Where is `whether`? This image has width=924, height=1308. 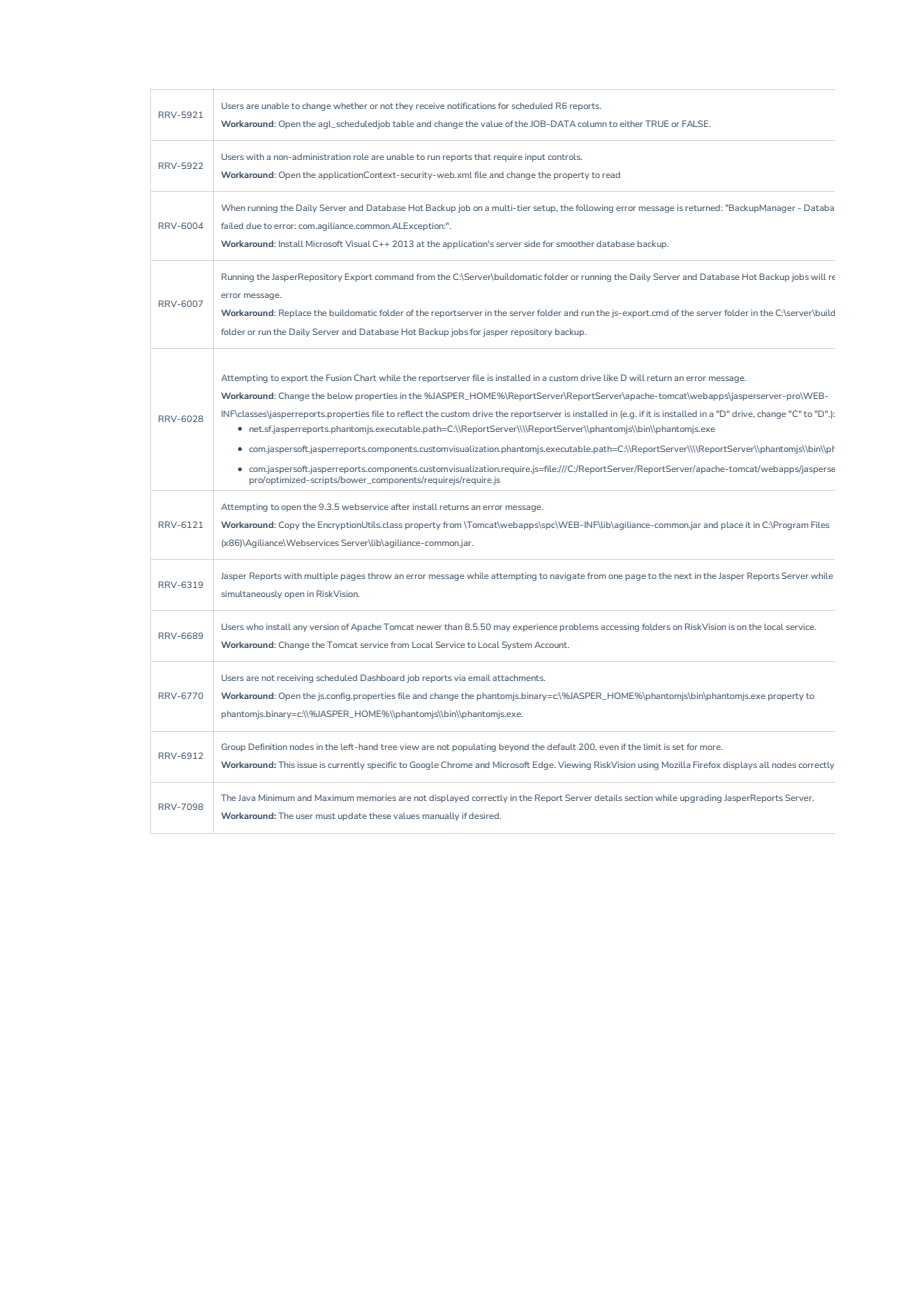 whether is located at coordinates (350, 105).
